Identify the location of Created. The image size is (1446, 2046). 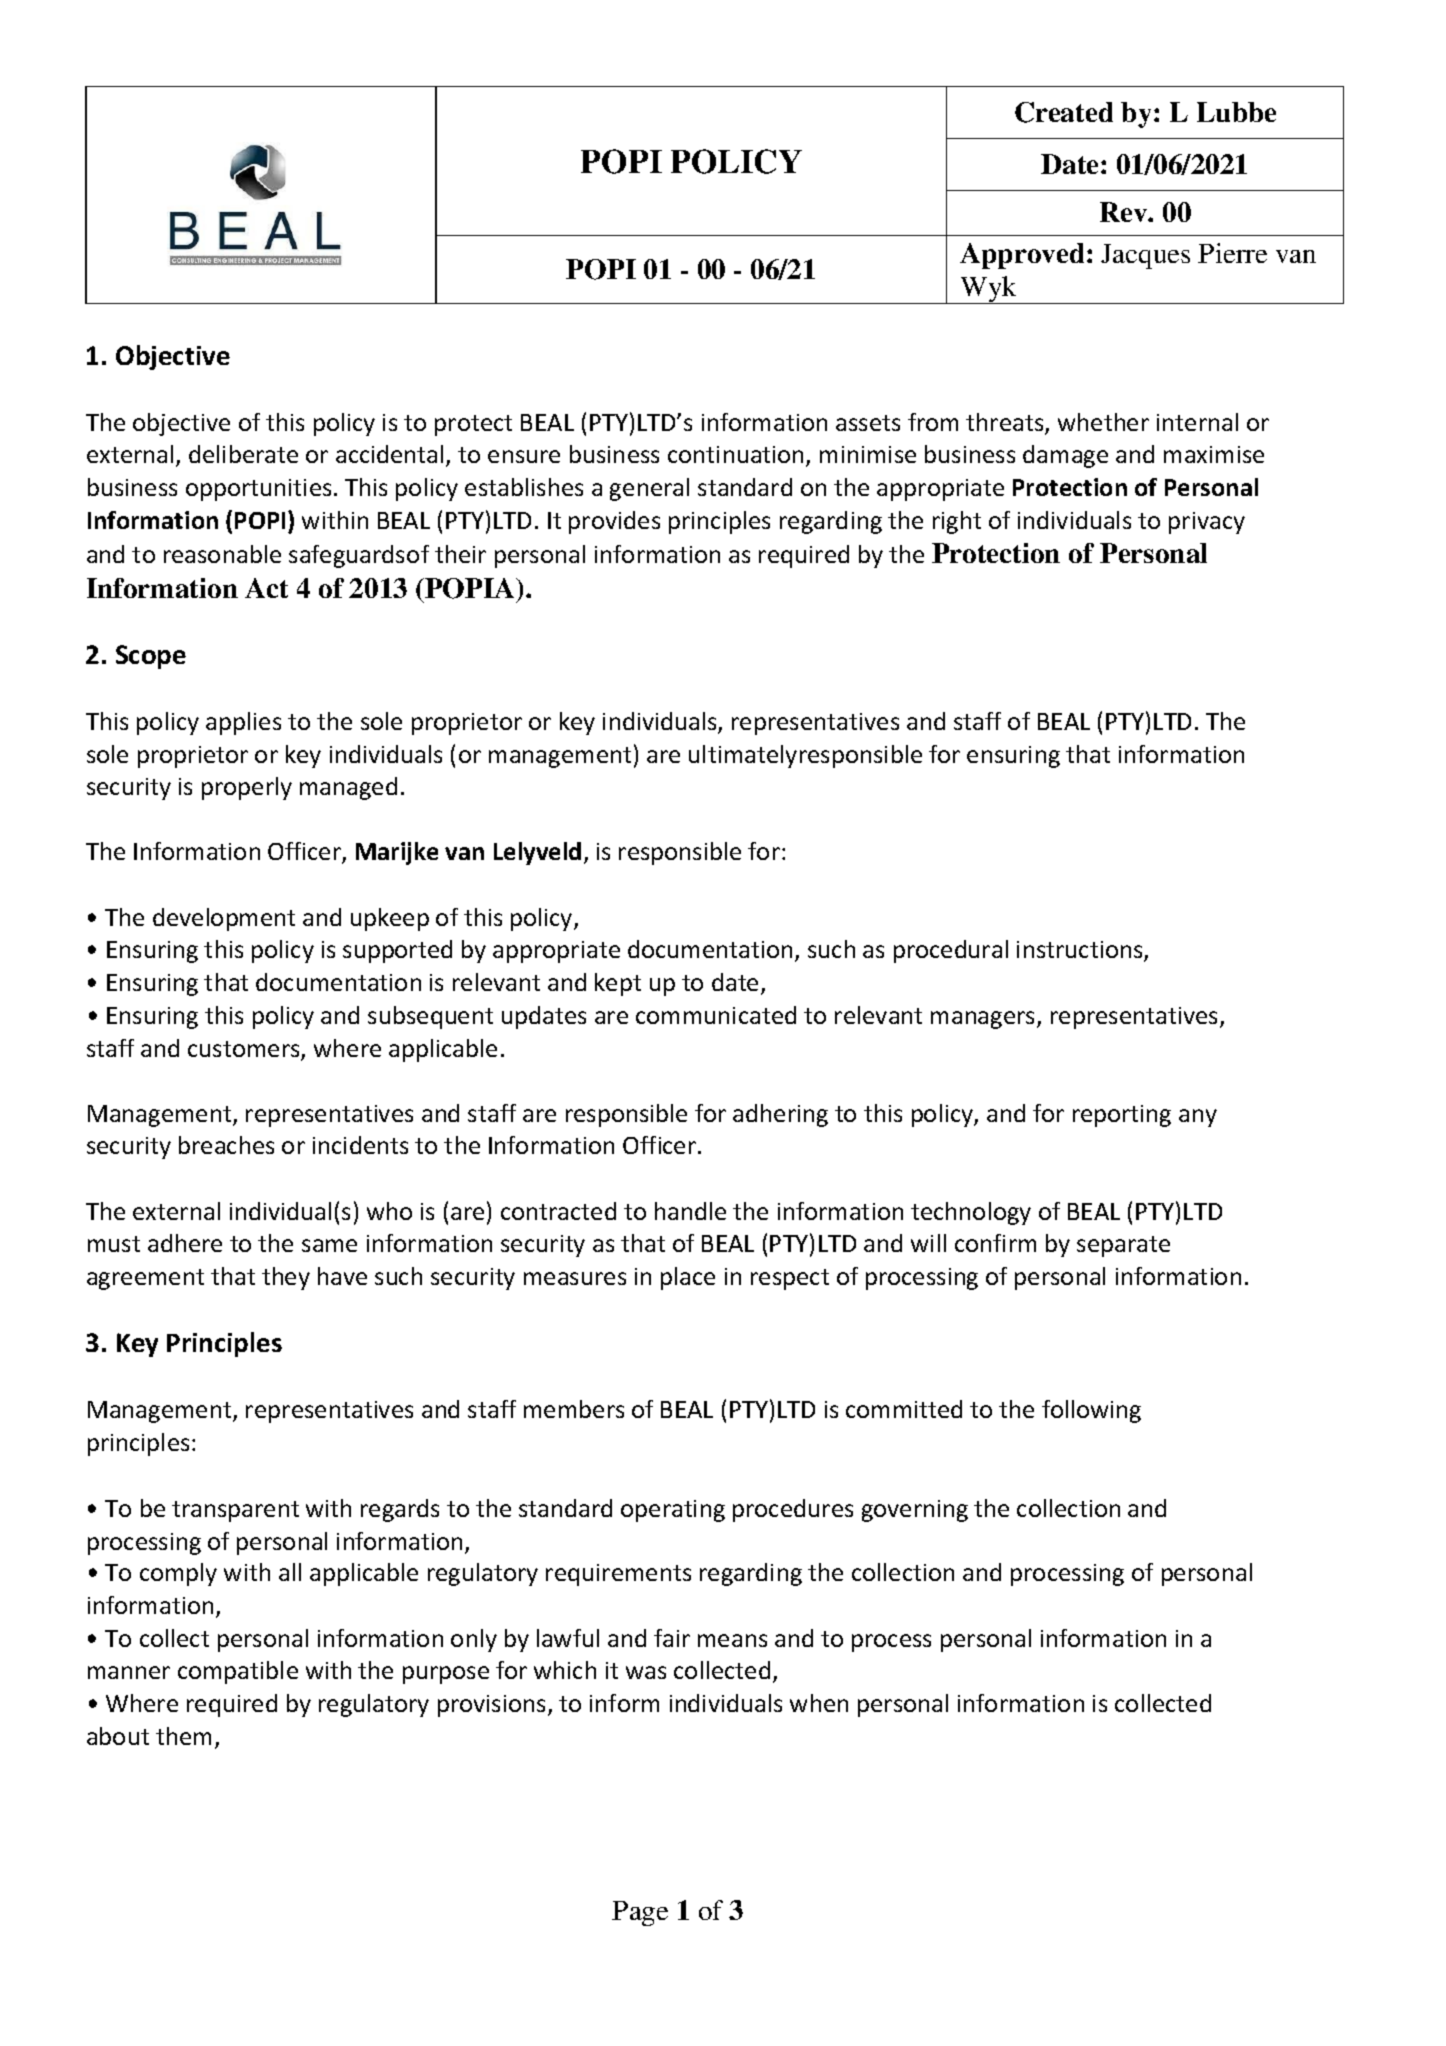
(1064, 112).
